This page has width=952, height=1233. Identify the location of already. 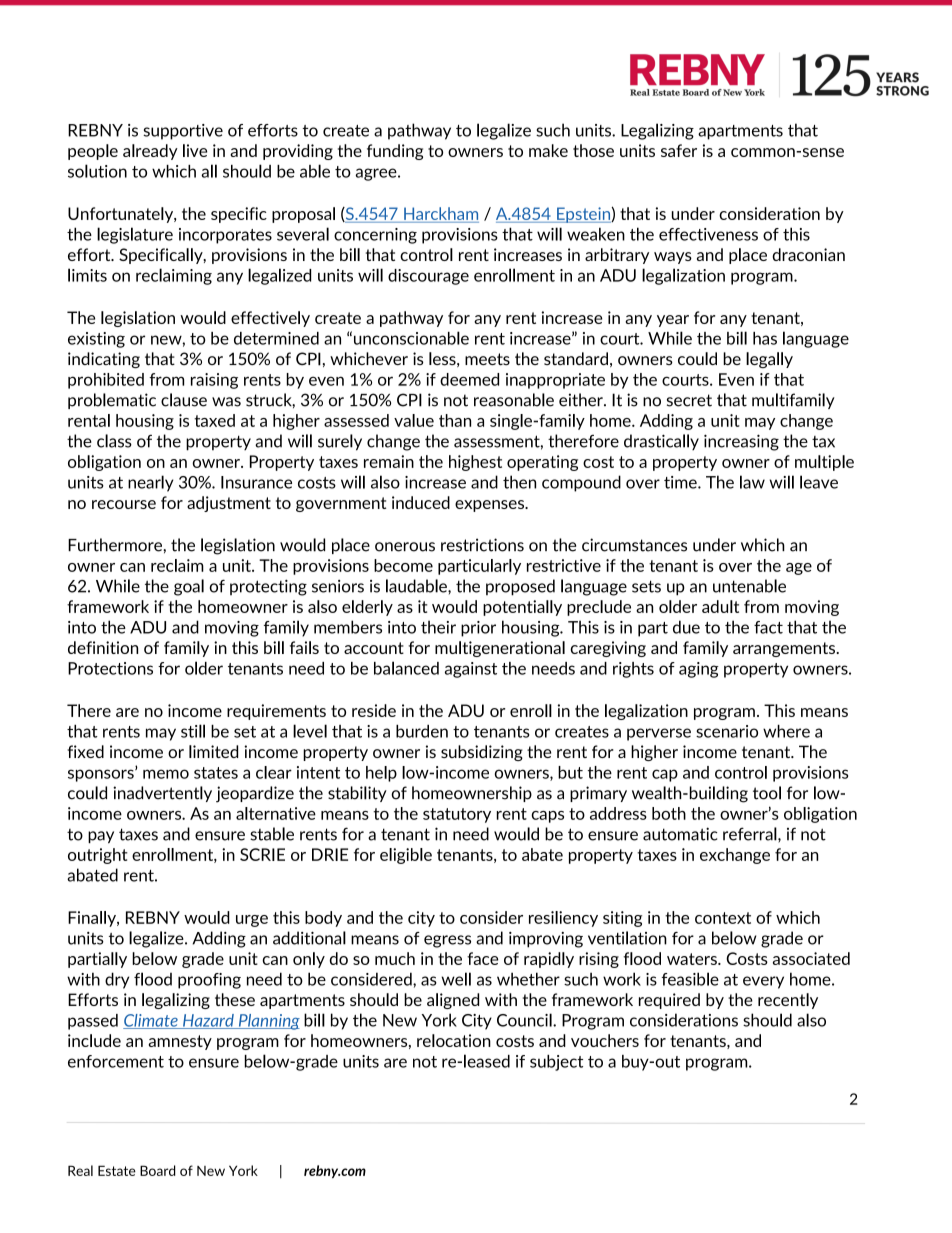
(150, 152).
